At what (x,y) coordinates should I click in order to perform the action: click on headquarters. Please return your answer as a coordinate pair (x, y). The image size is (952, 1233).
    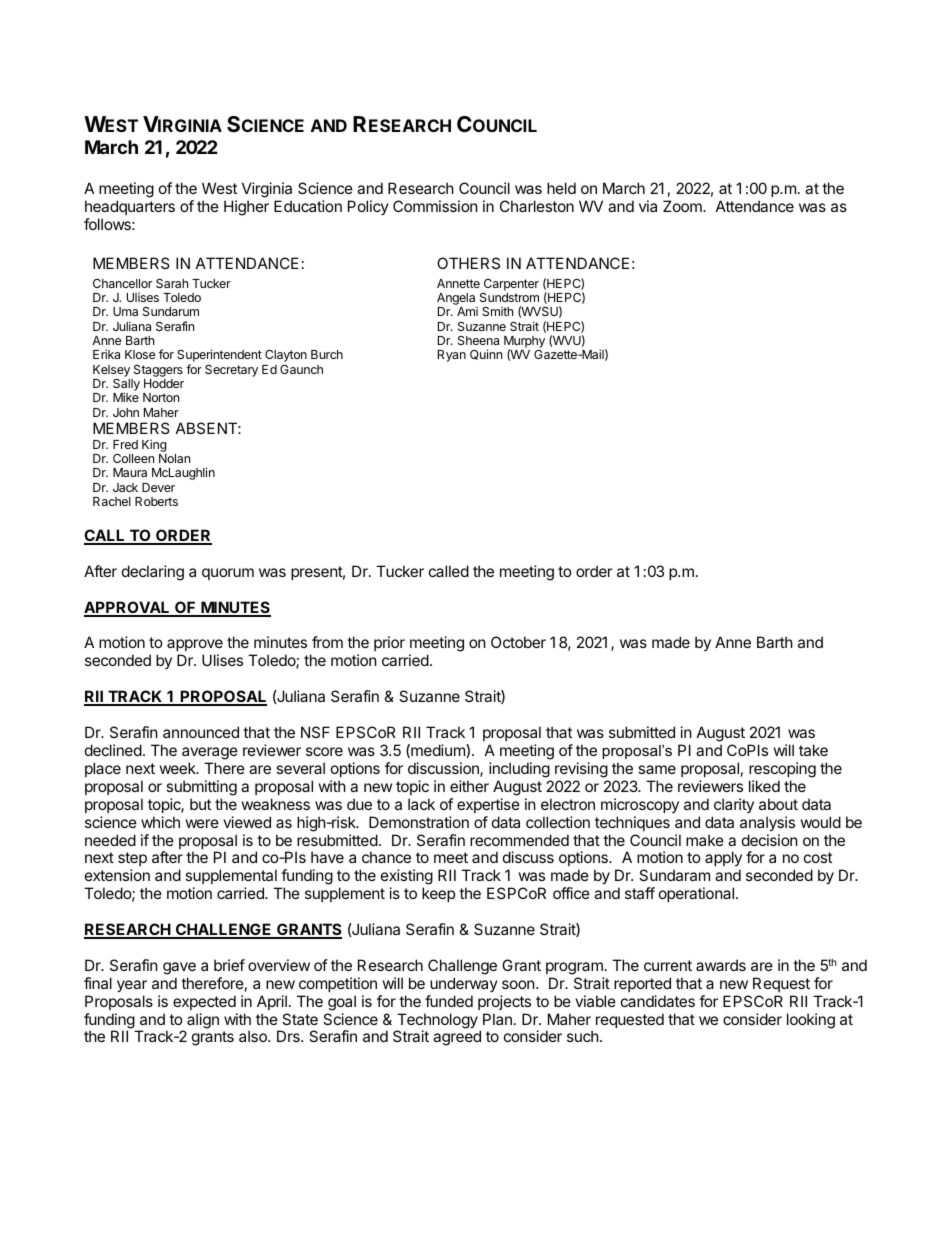
    Looking at the image, I should click on (130, 207).
